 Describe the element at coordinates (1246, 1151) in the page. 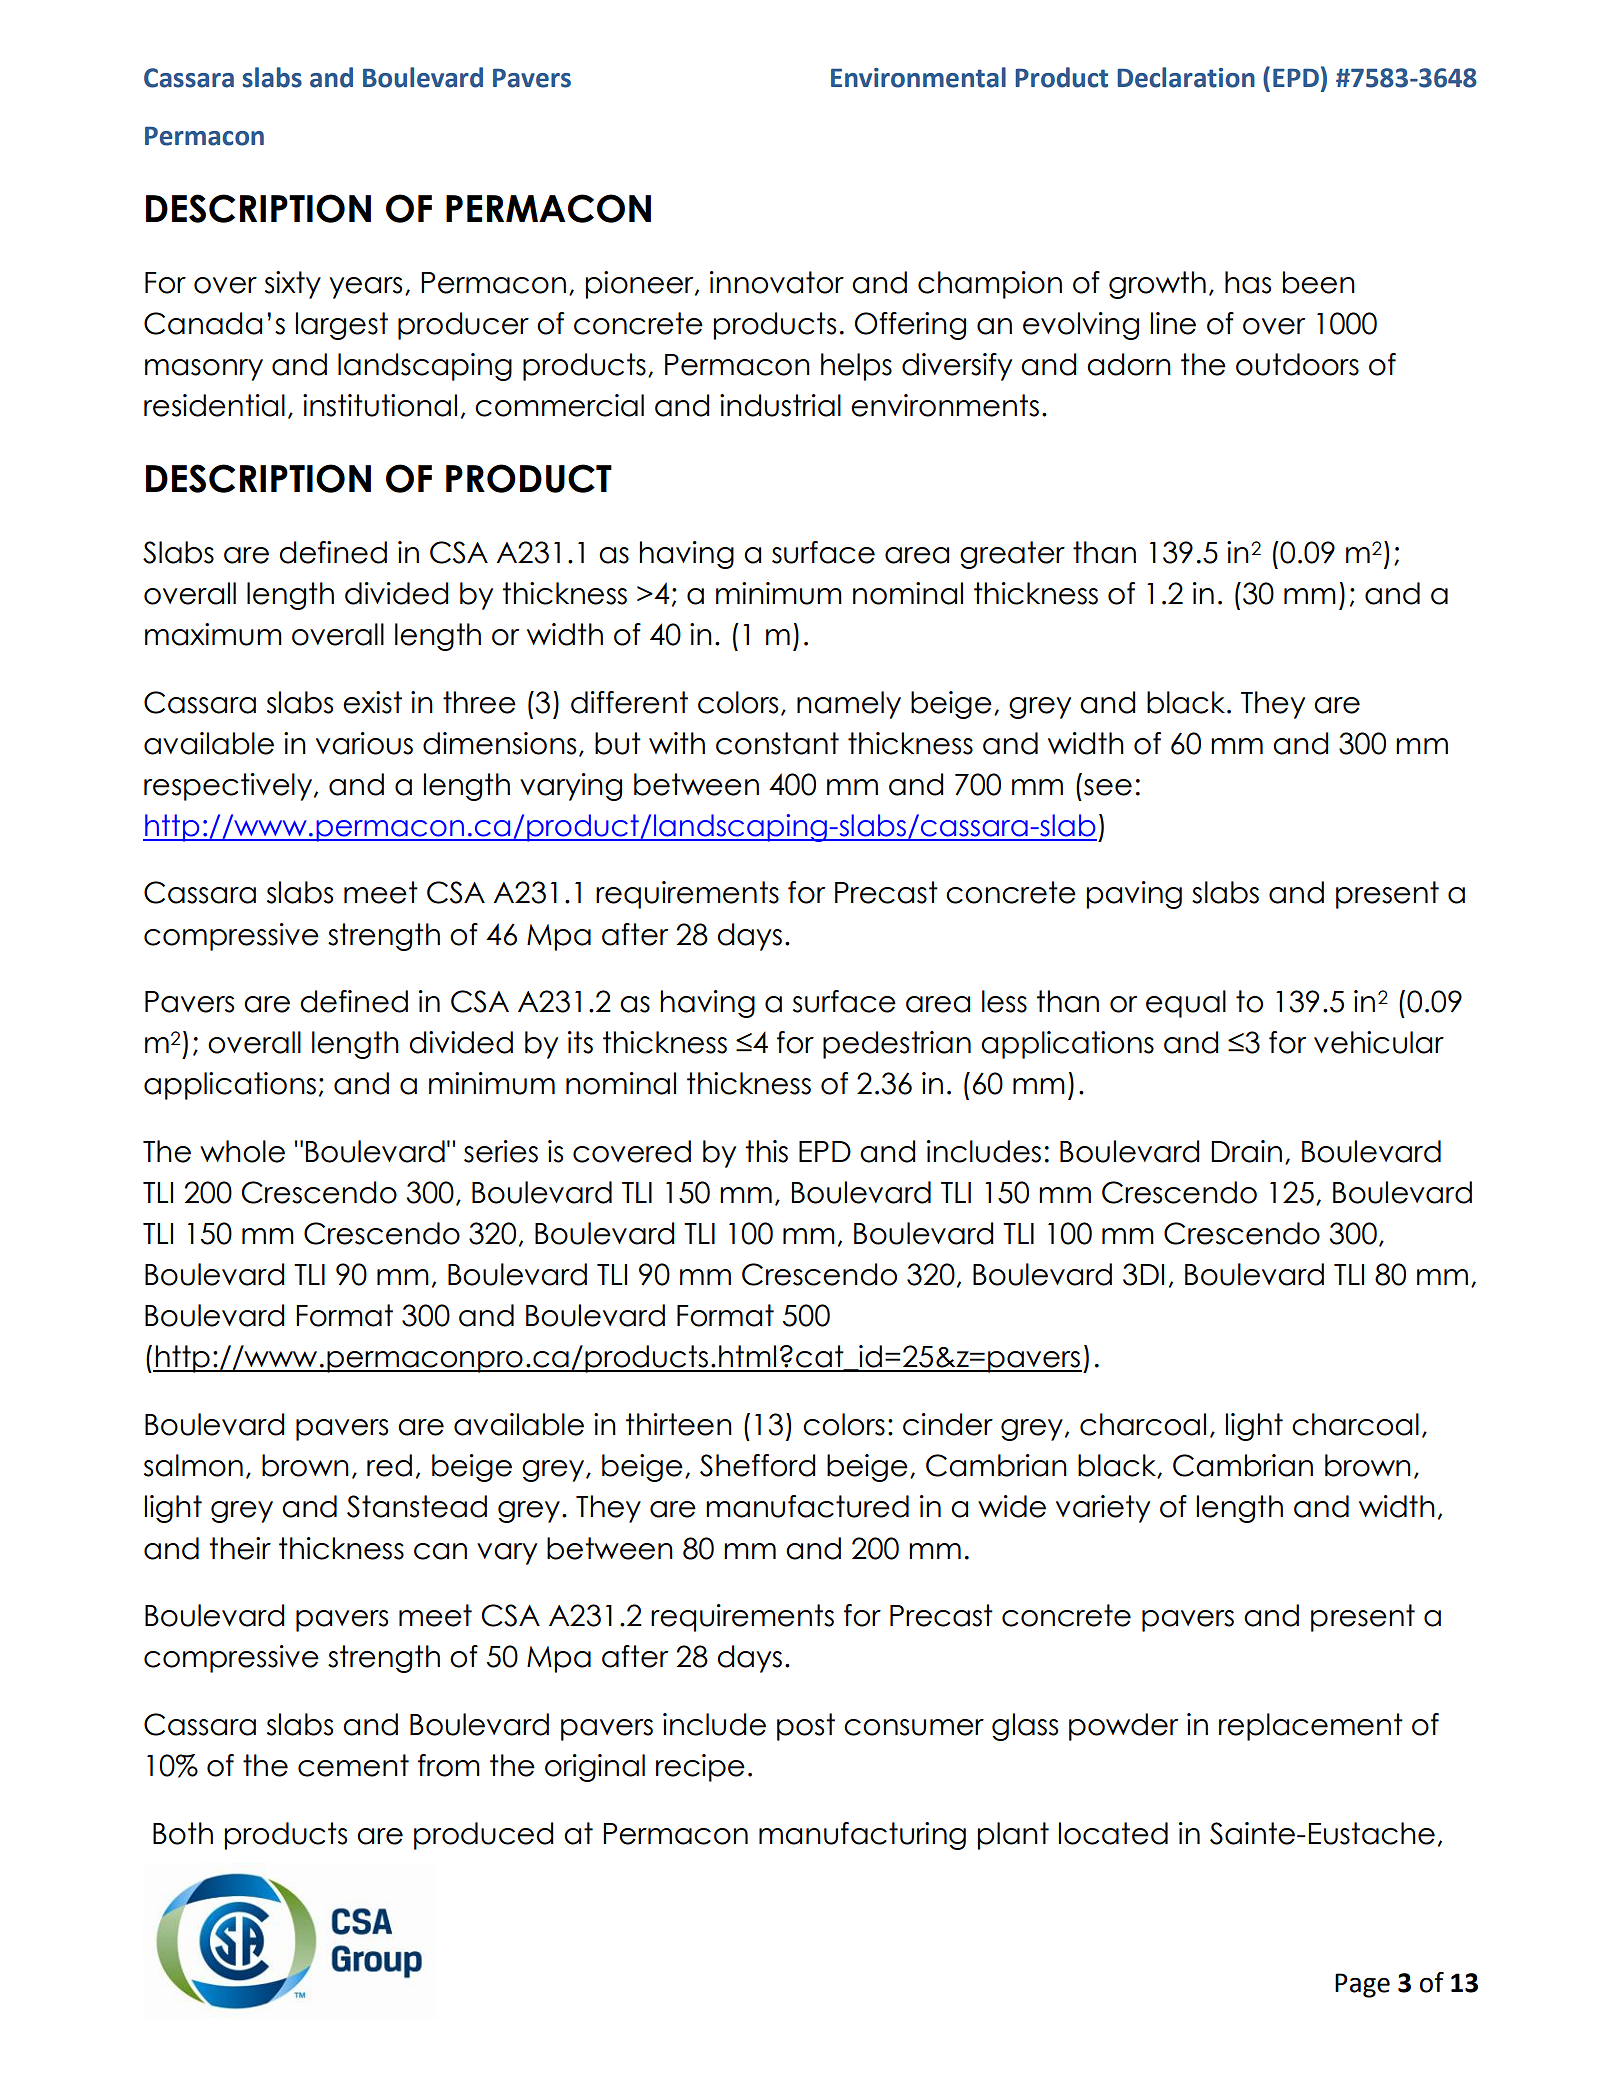

I see `Drain` at that location.
